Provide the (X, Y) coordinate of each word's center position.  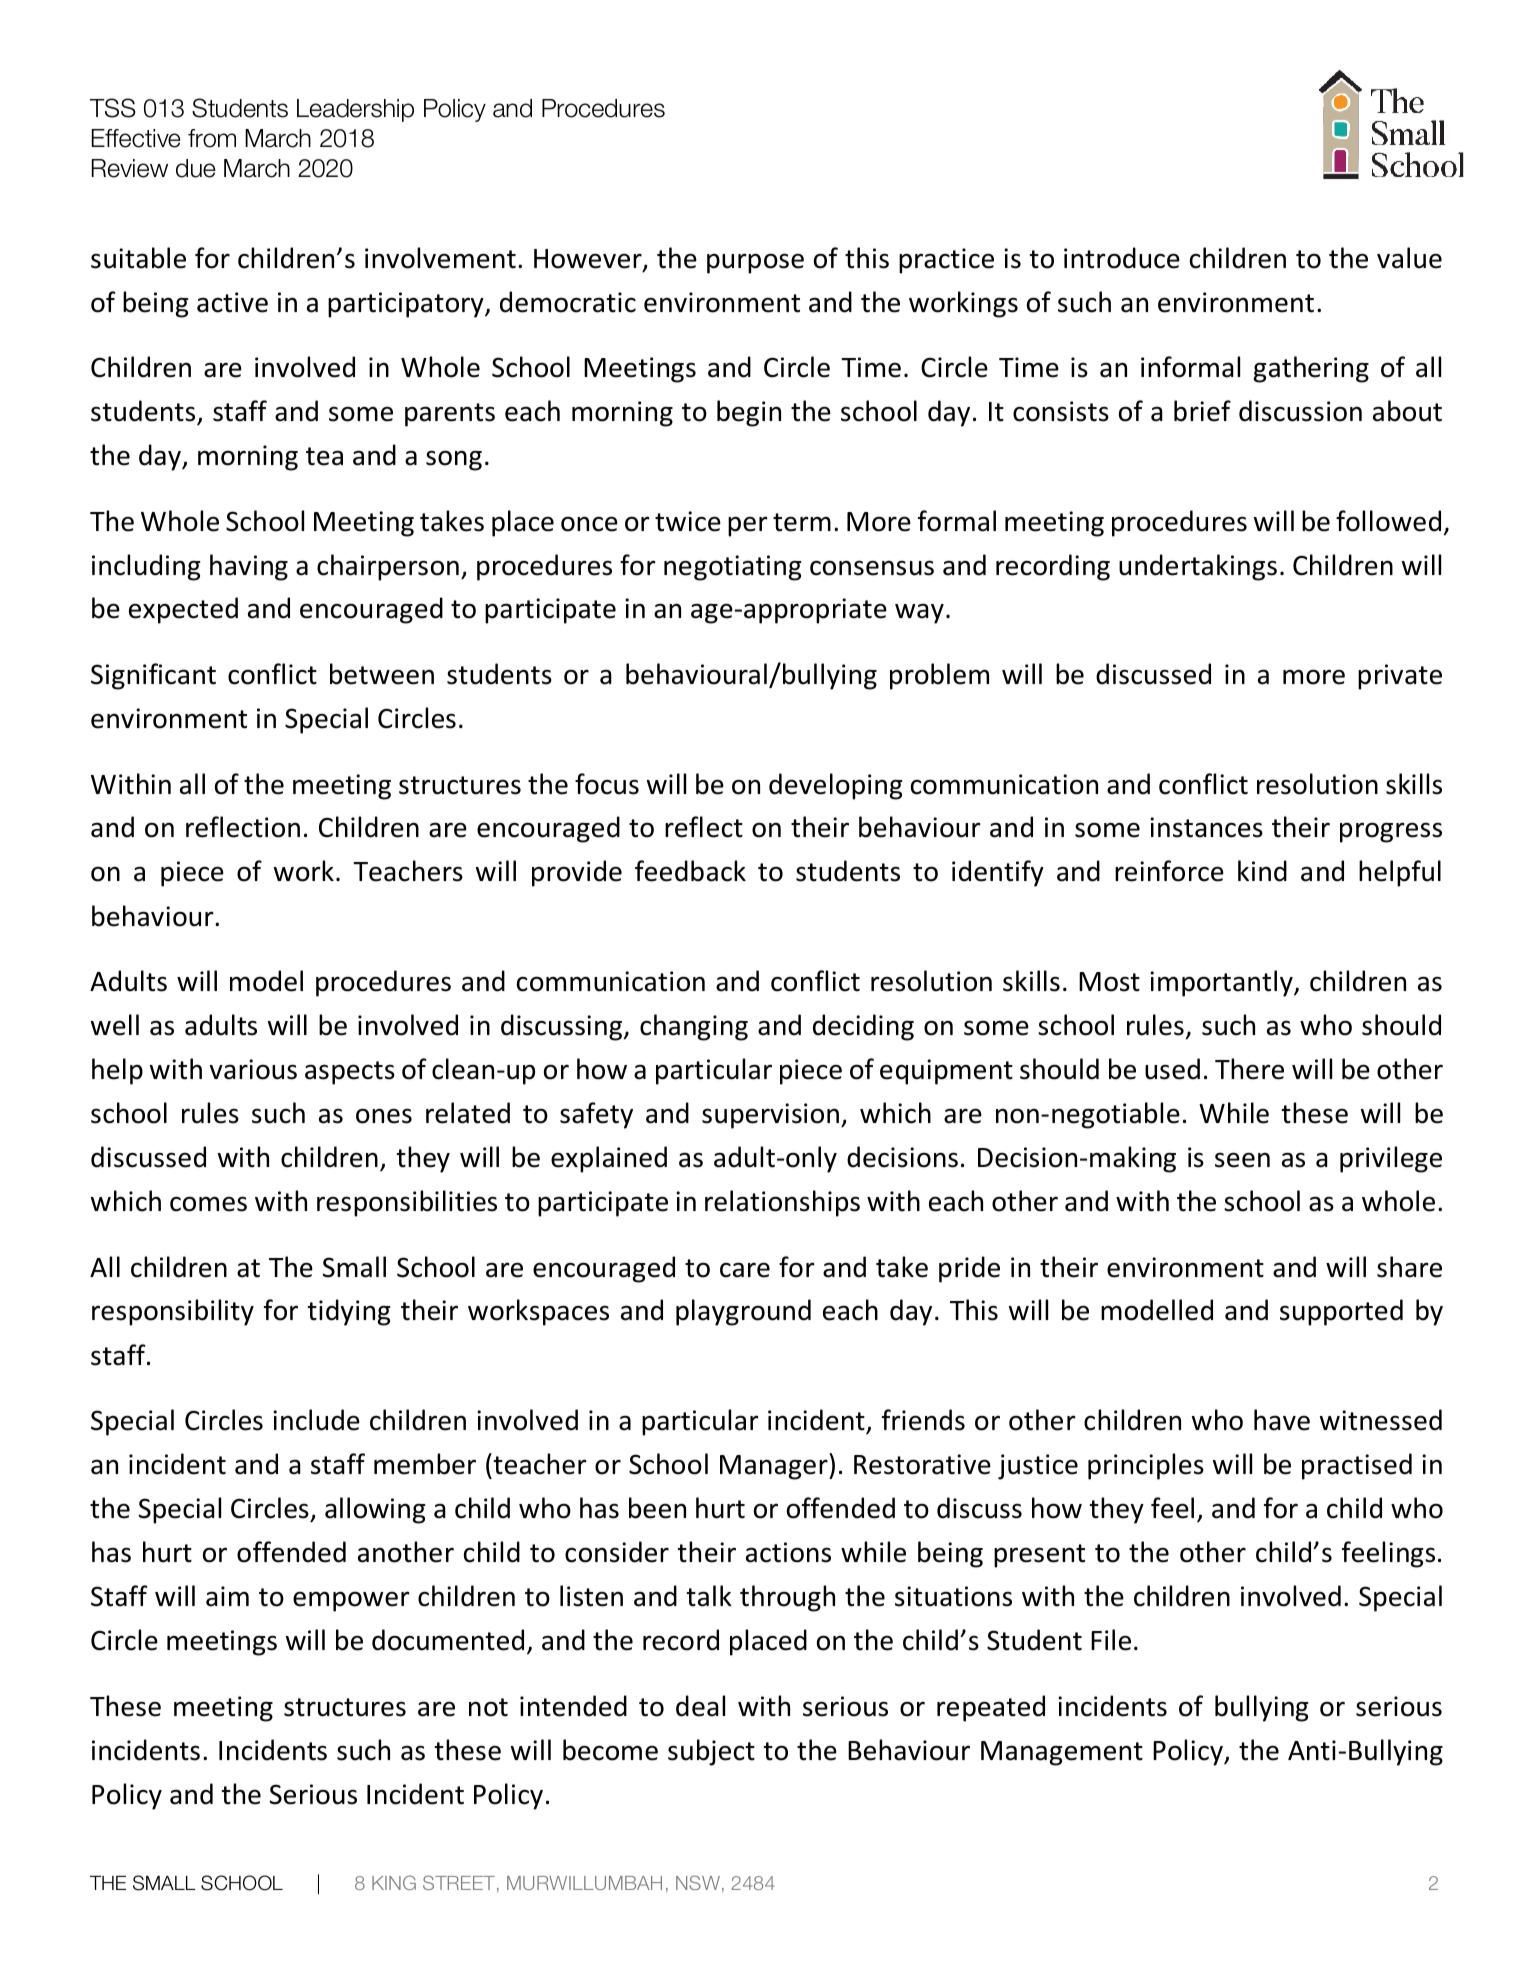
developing (835, 786)
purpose (755, 263)
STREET (459, 1882)
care (745, 1270)
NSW (698, 1882)
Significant (153, 676)
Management (1062, 1753)
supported (1341, 1312)
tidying (349, 1312)
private (1400, 677)
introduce (1122, 258)
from (212, 138)
